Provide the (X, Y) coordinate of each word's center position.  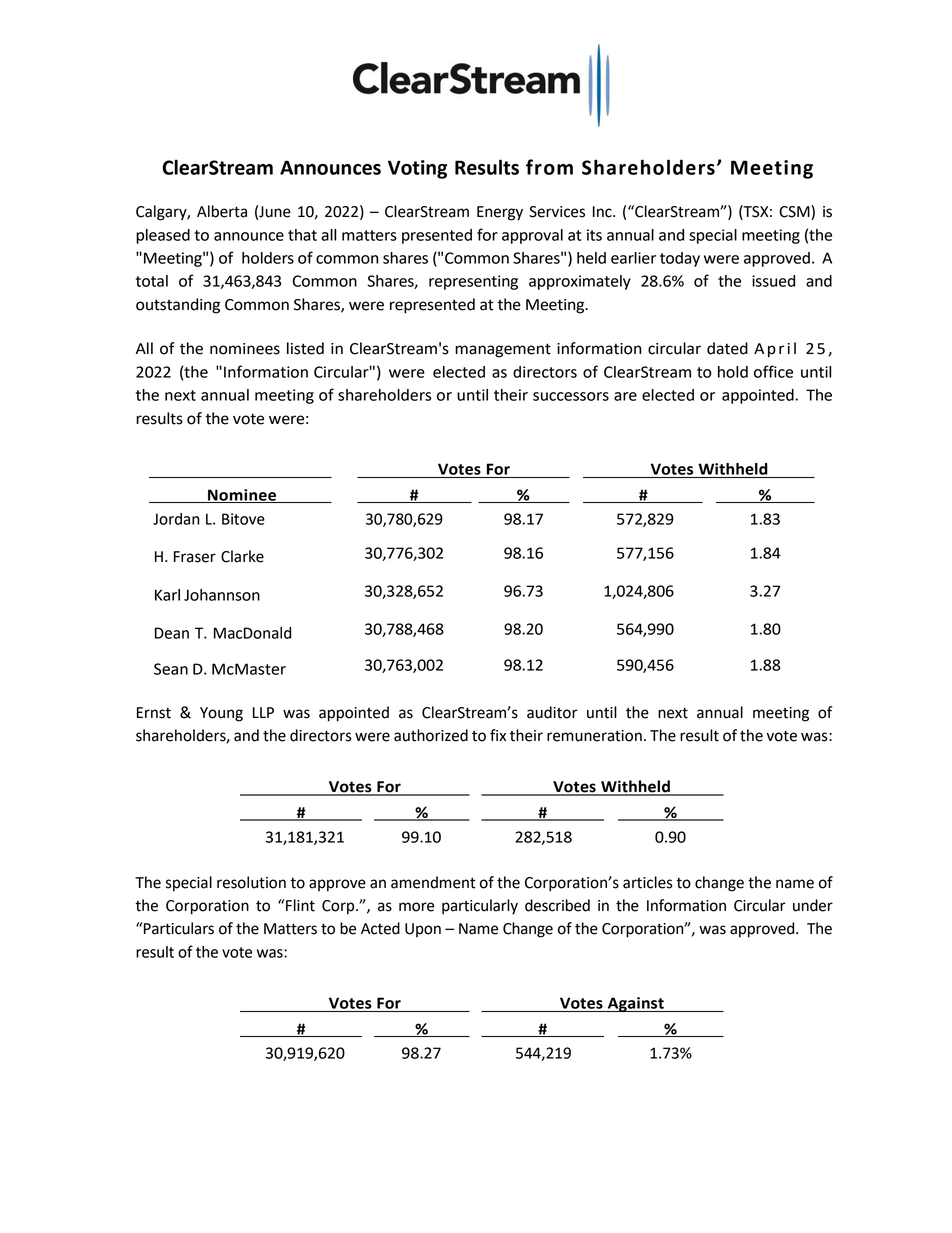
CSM (795, 212)
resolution (251, 882)
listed (305, 348)
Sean (171, 669)
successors (571, 396)
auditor (552, 712)
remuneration (594, 736)
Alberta (222, 211)
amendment (433, 882)
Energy (500, 213)
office (773, 371)
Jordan (176, 519)
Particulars (178, 928)
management (503, 350)
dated (727, 348)
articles (648, 882)
